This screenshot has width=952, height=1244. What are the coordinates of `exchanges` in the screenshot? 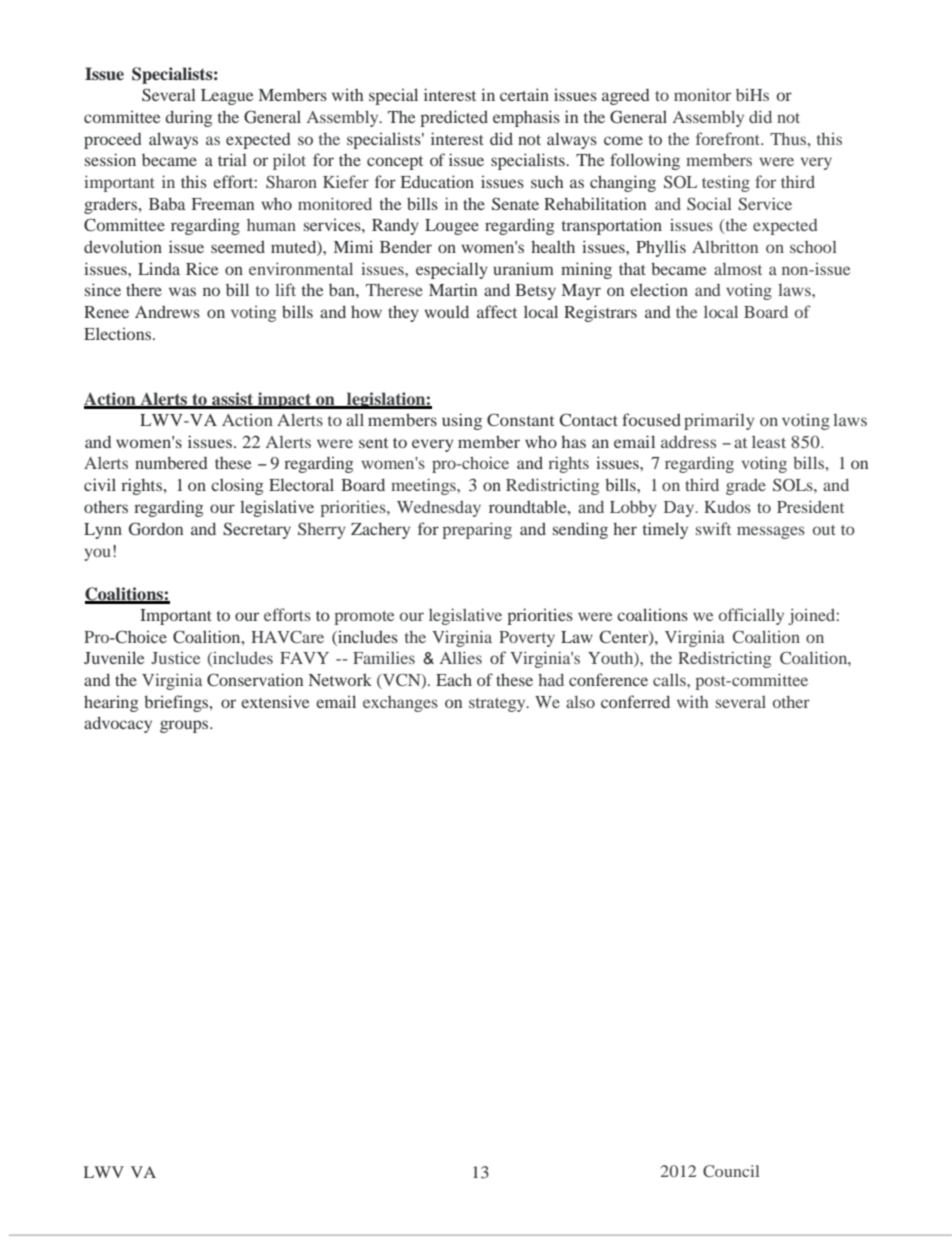 It's located at (400, 704).
